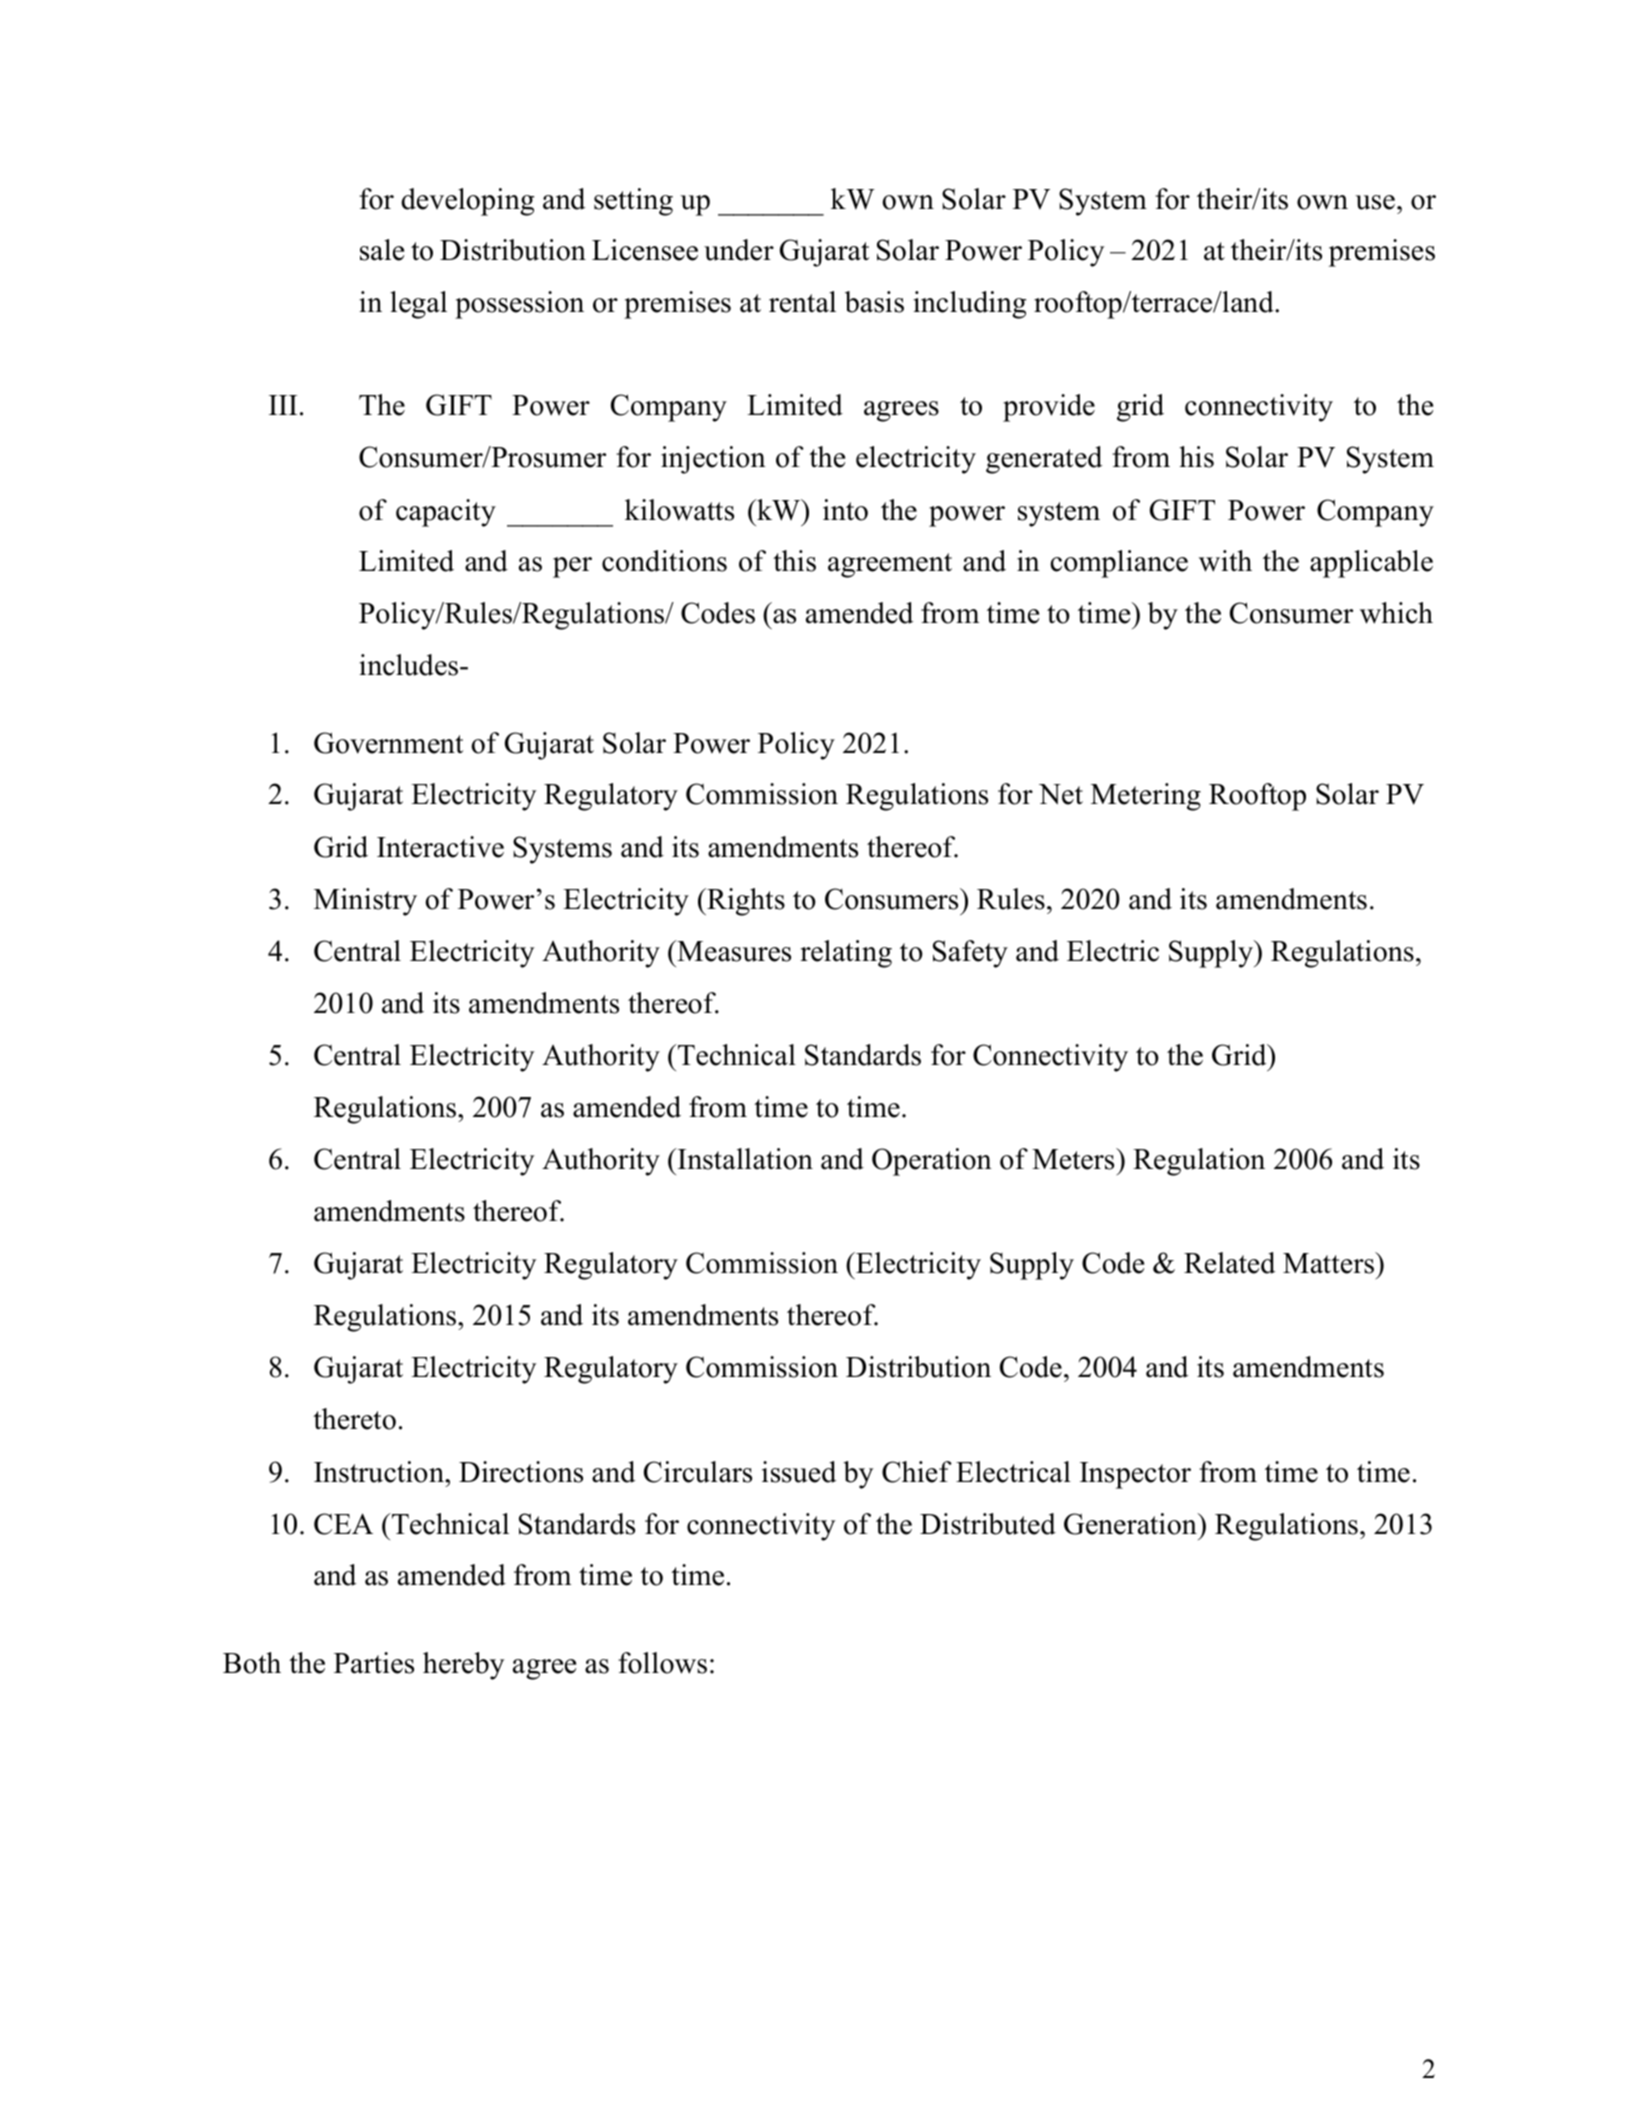  I want to click on this, so click(794, 561).
